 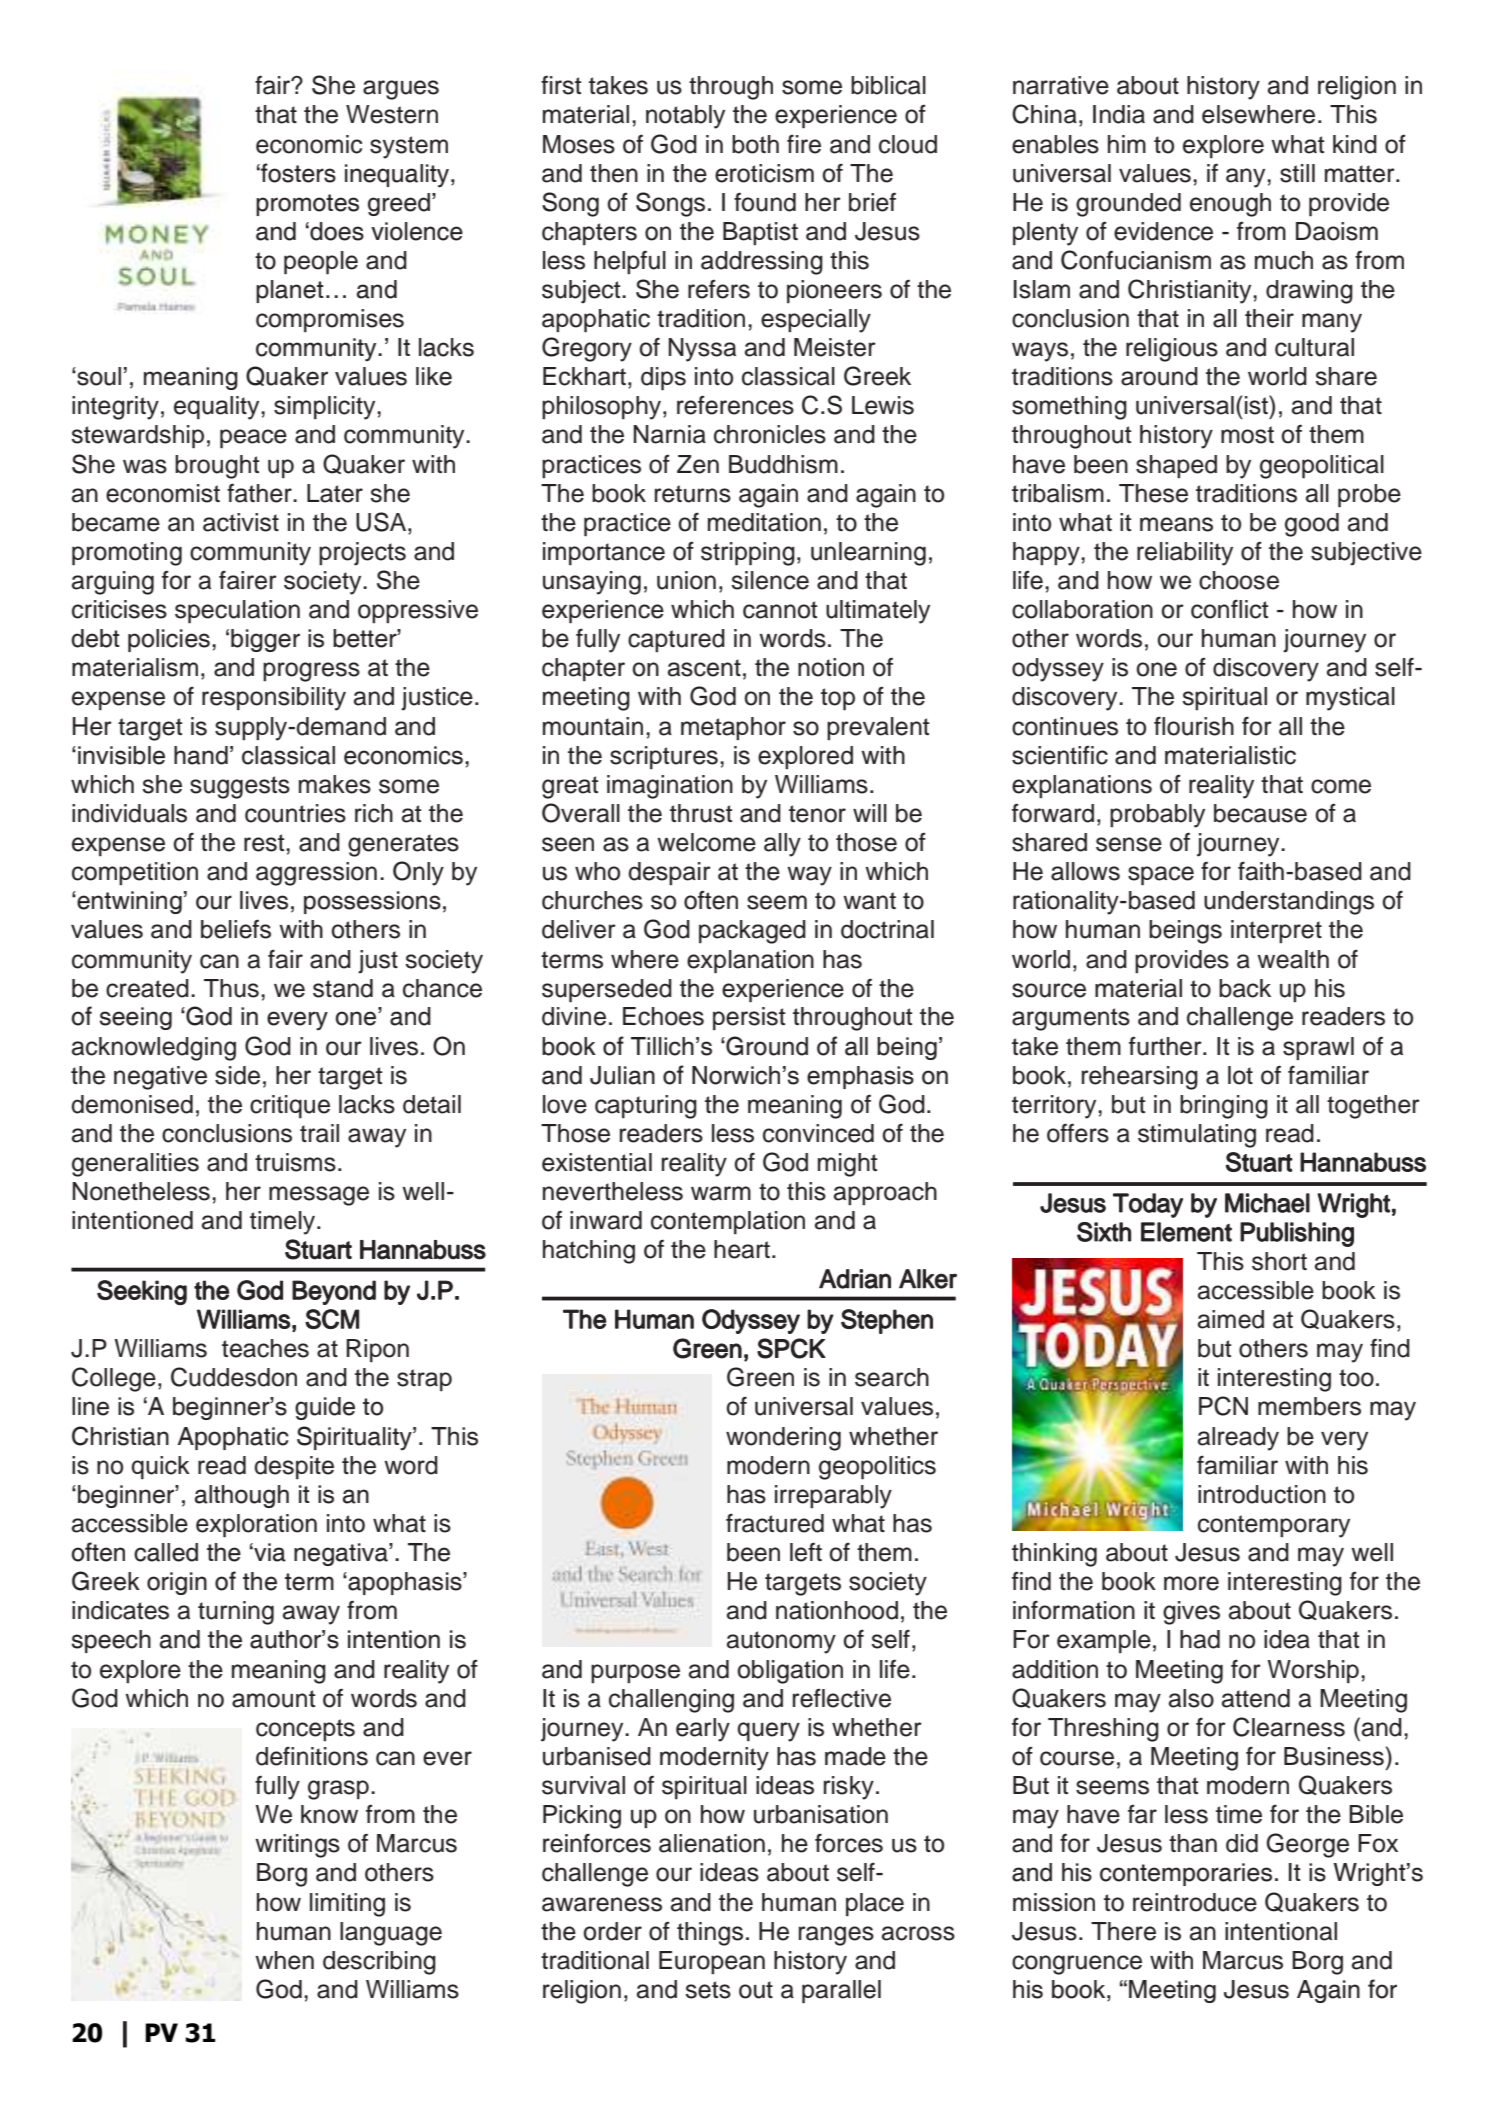 What do you see at coordinates (307, 205) in the image?
I see `promotes` at bounding box center [307, 205].
